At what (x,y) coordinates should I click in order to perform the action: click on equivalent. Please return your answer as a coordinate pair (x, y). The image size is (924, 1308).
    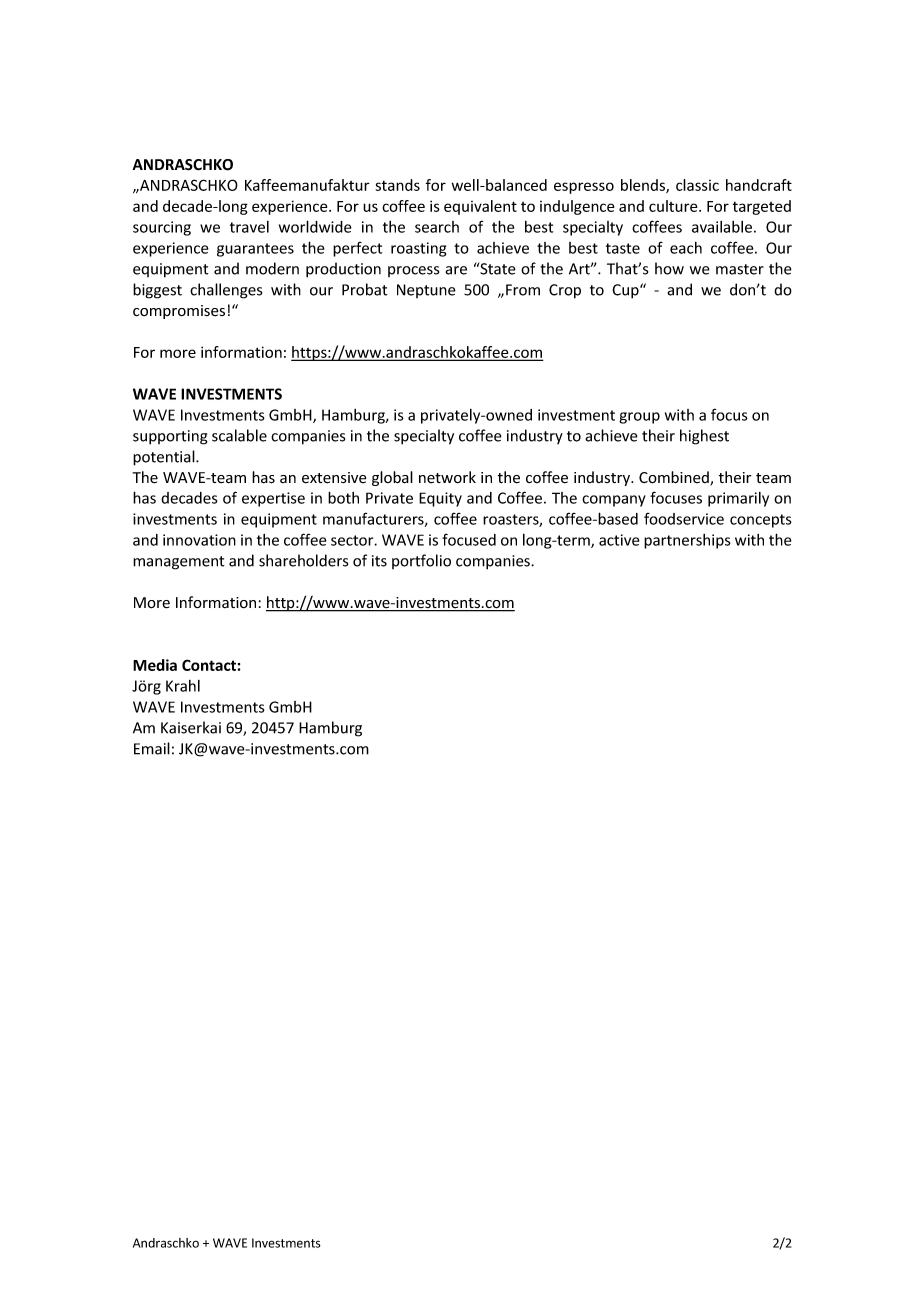
    Looking at the image, I should click on (480, 207).
